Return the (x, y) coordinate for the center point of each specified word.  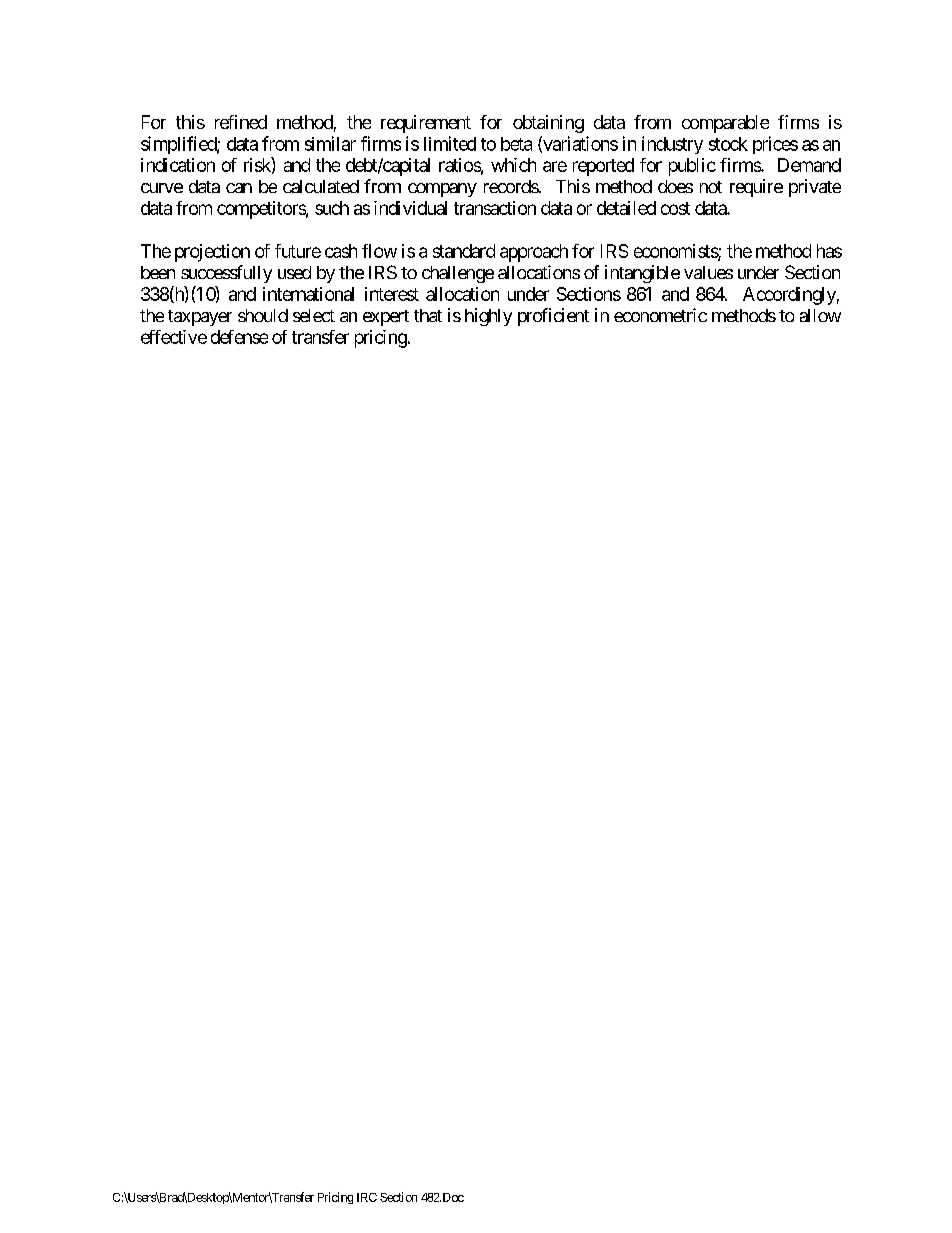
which (513, 165)
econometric (660, 315)
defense (239, 337)
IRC (367, 1197)
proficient (553, 317)
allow (820, 315)
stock (728, 144)
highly (488, 317)
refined (241, 122)
